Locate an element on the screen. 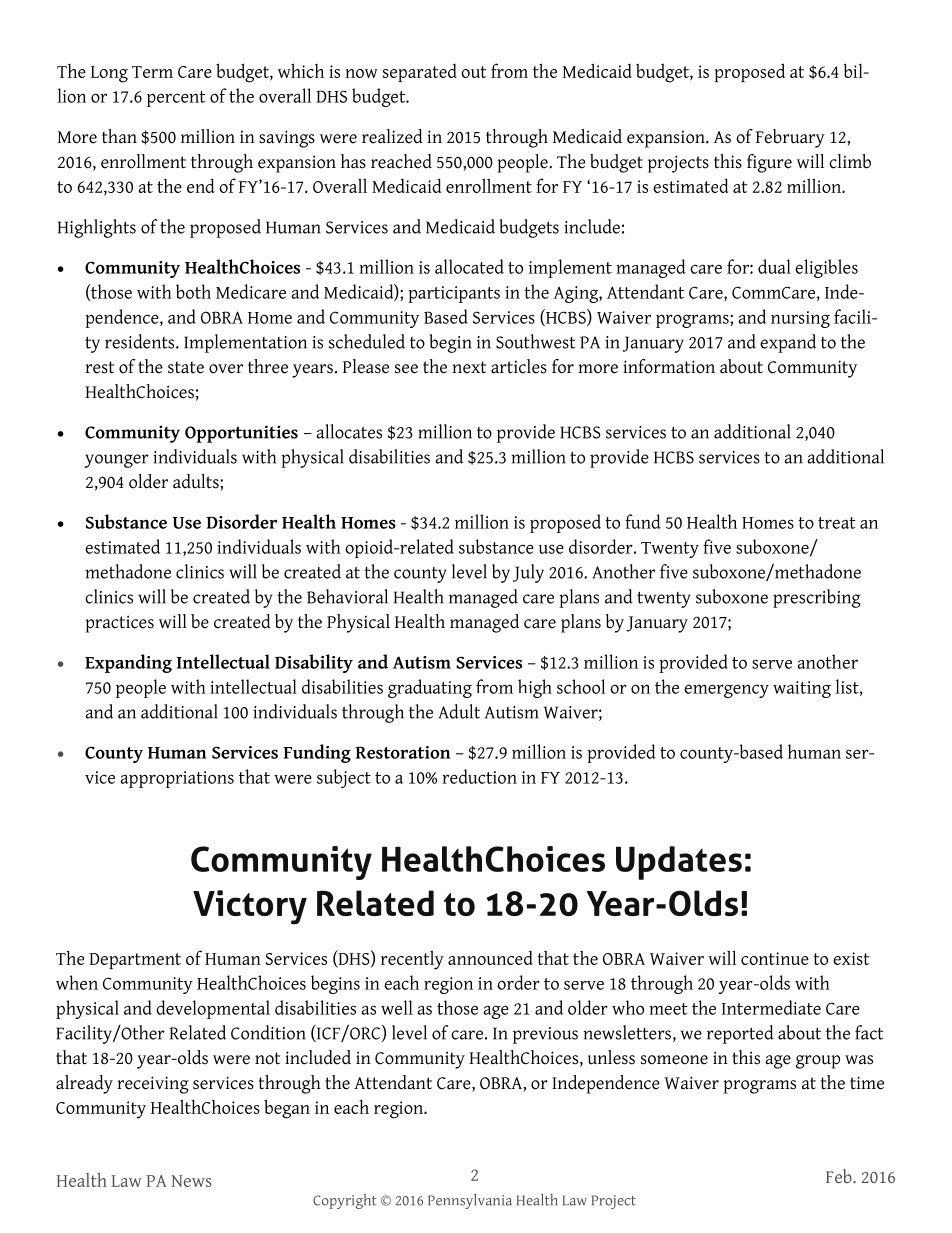  receiving is located at coordinates (153, 1085).
